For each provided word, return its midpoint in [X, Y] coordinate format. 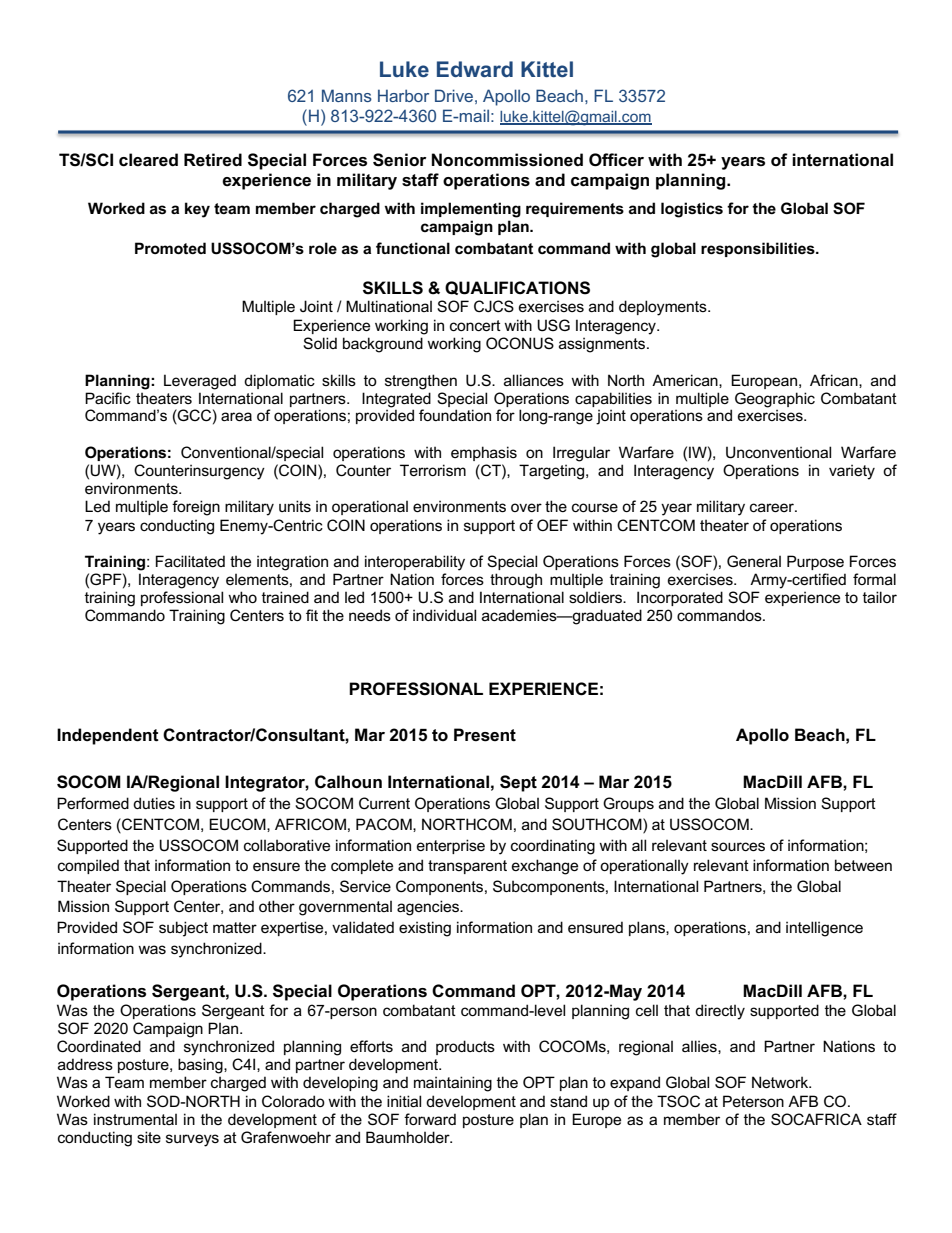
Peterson [753, 1101]
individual [444, 615]
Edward [475, 69]
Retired [213, 160]
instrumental [135, 1119]
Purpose [815, 562]
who [242, 597]
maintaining [453, 1084]
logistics [692, 210]
